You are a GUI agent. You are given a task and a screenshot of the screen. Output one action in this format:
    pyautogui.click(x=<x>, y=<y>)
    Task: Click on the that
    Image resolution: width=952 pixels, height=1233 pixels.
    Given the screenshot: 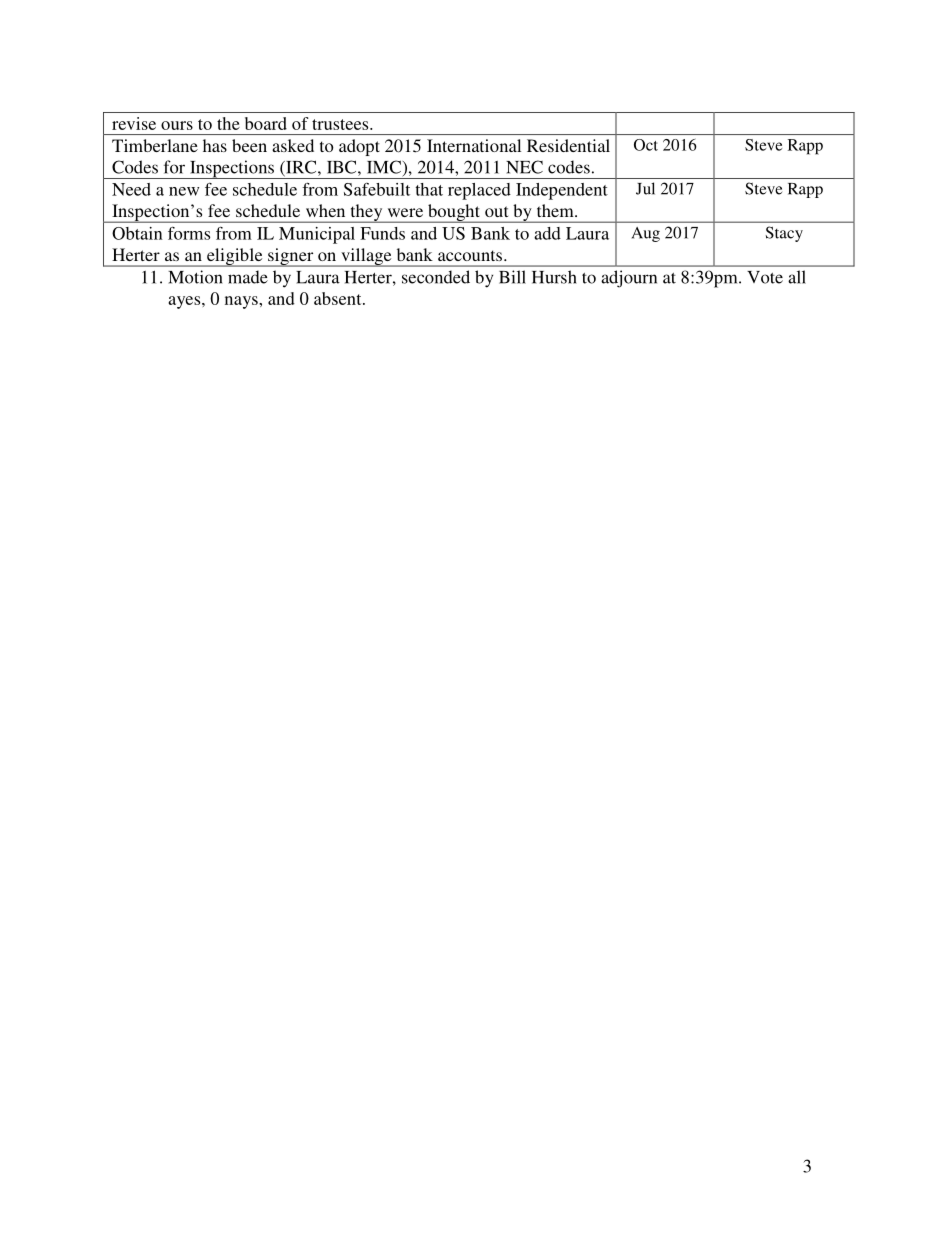 What is the action you would take?
    pyautogui.click(x=429, y=189)
